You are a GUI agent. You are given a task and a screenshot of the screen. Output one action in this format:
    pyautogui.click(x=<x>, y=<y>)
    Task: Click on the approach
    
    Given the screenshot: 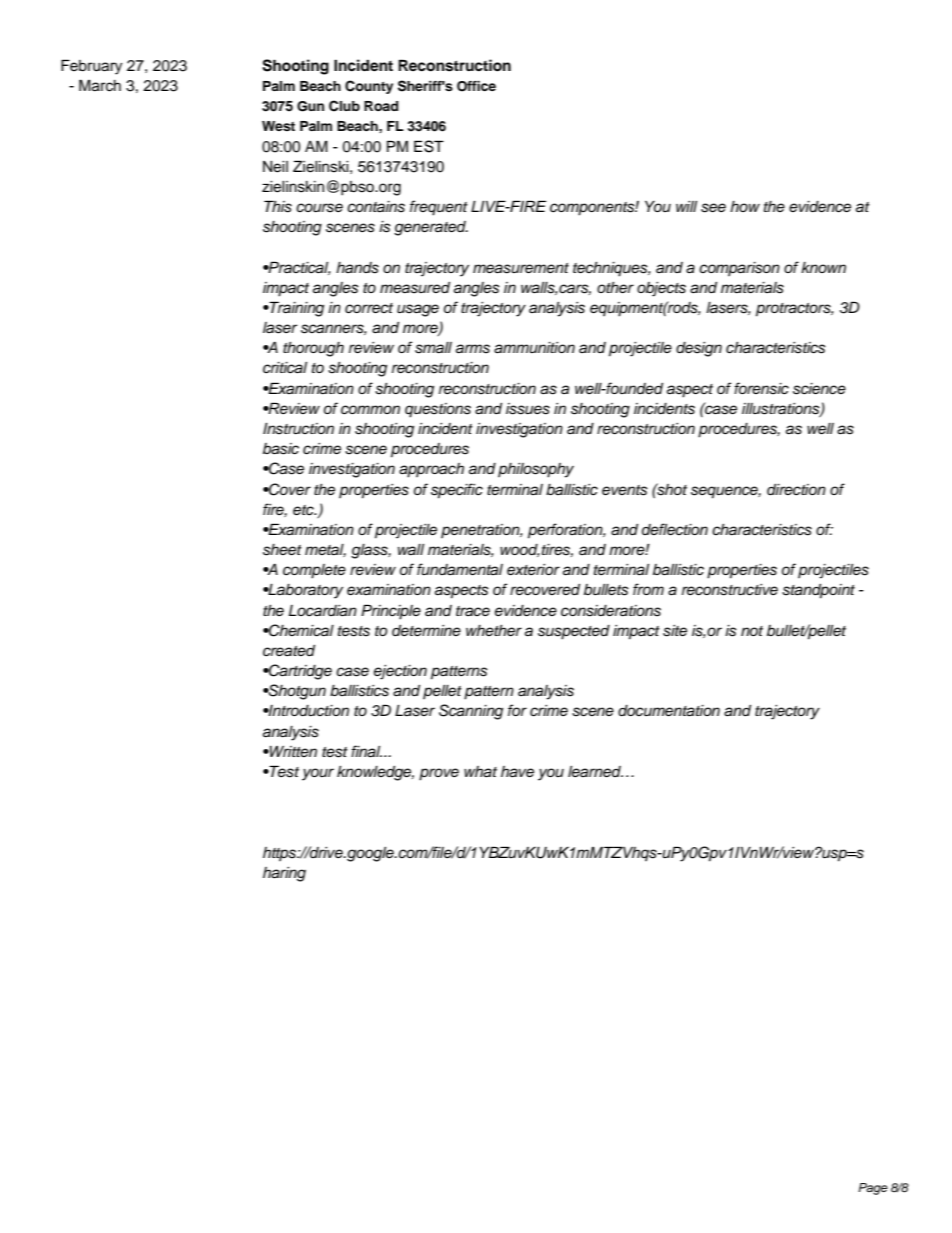 What is the action you would take?
    pyautogui.click(x=431, y=470)
